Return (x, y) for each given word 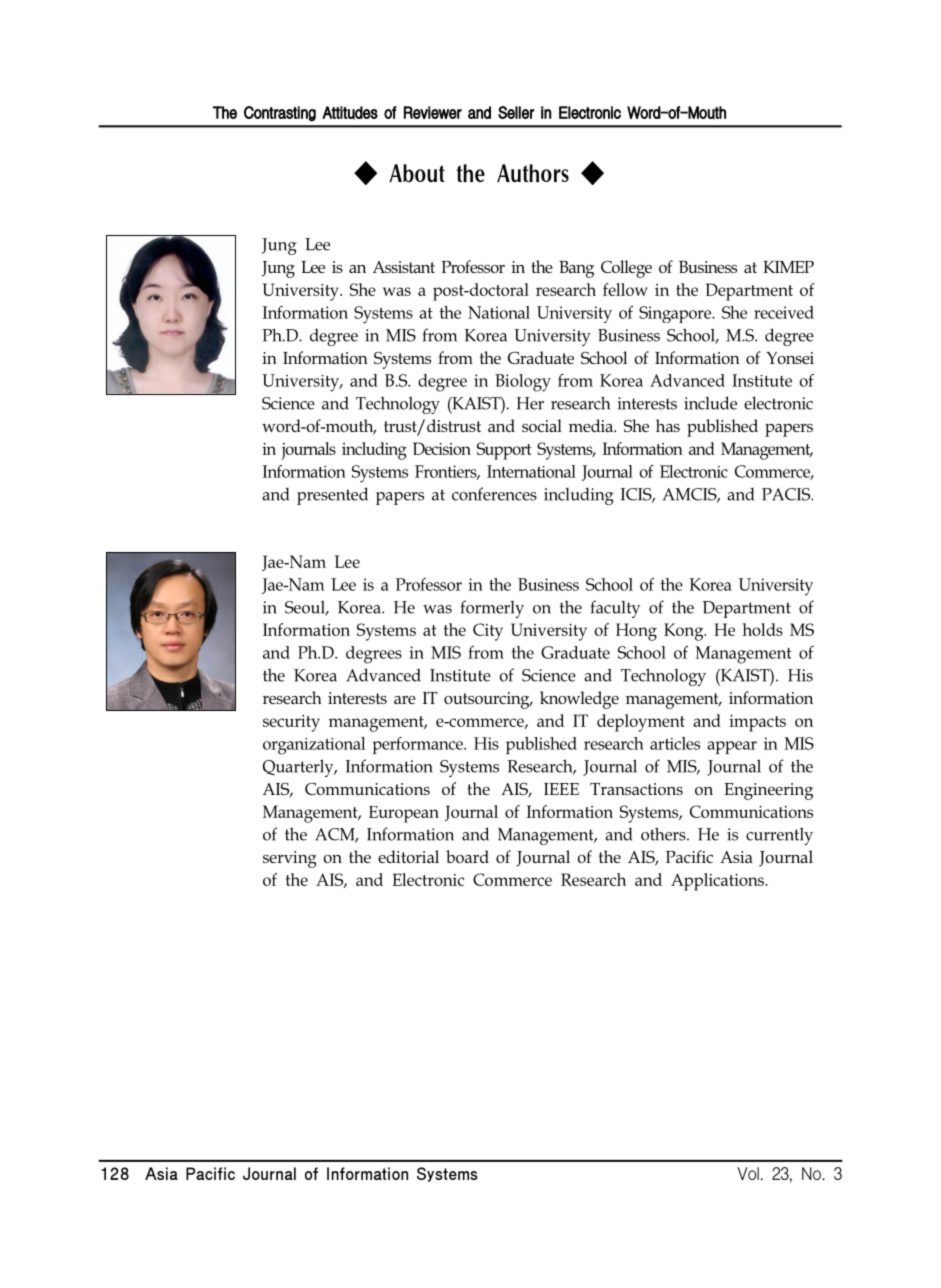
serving (290, 859)
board (467, 856)
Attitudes (350, 113)
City (488, 632)
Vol (748, 1173)
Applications (718, 882)
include (710, 403)
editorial (408, 856)
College (626, 269)
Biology (523, 383)
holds (763, 629)
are (405, 700)
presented (332, 496)
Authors (533, 173)
